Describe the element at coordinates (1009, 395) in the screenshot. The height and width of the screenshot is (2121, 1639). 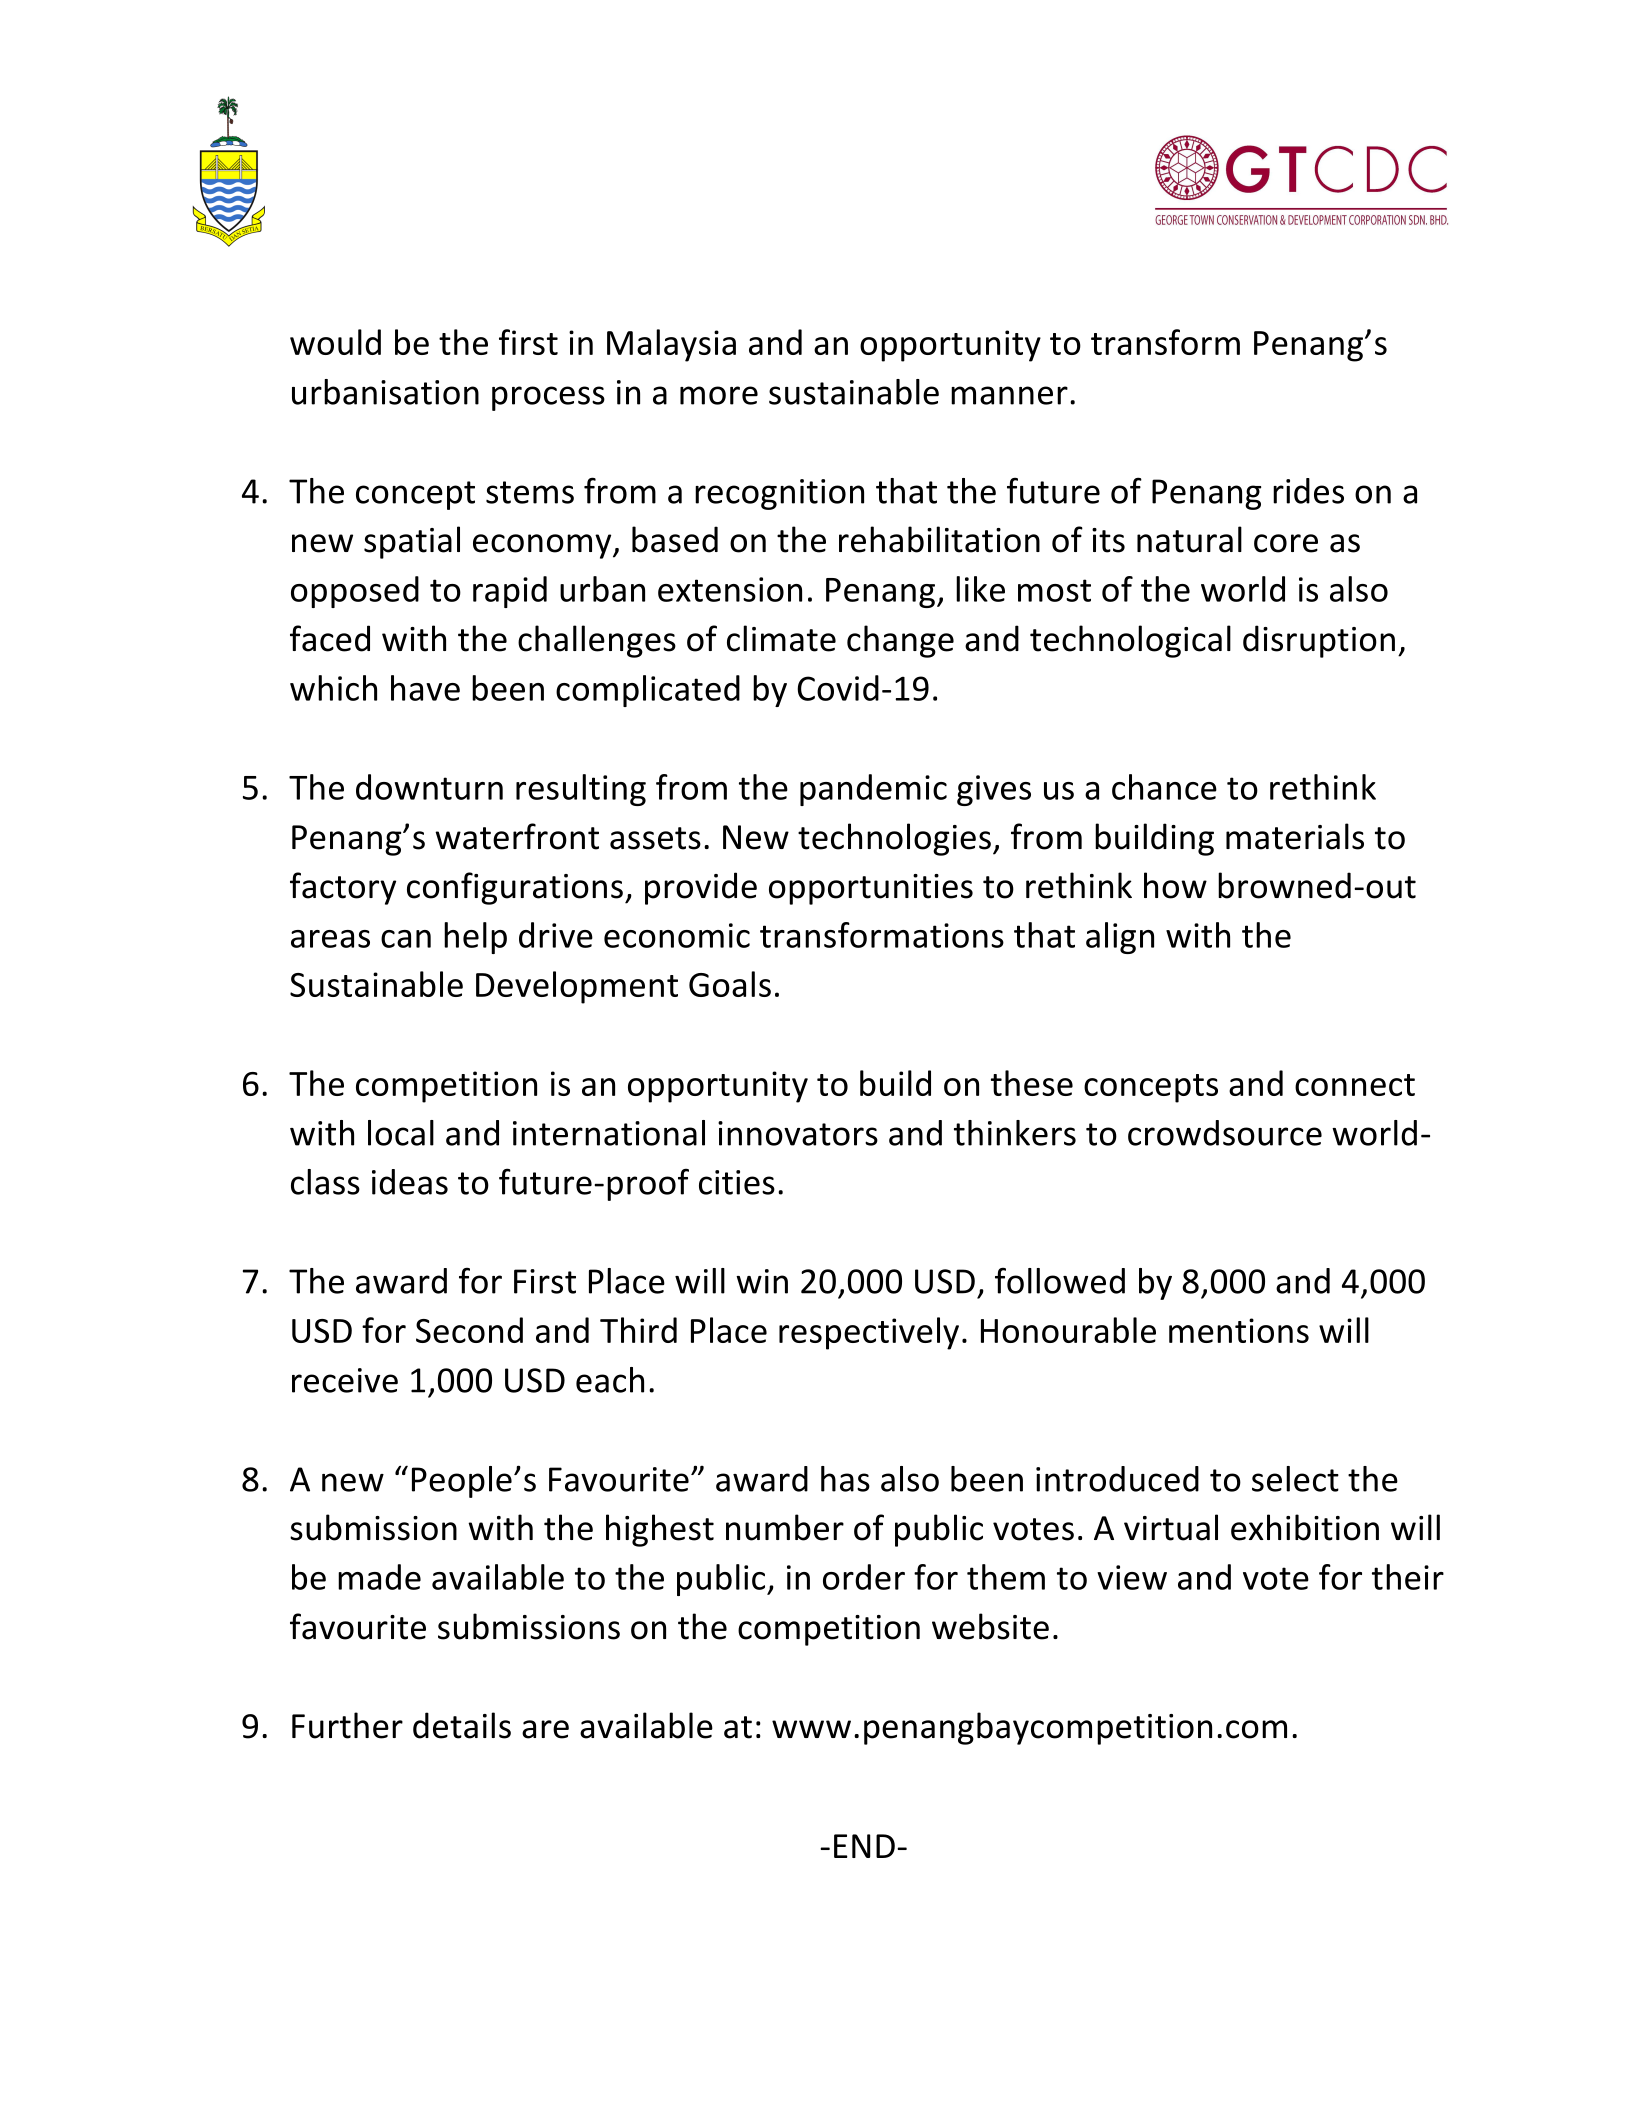
I see `manner` at that location.
